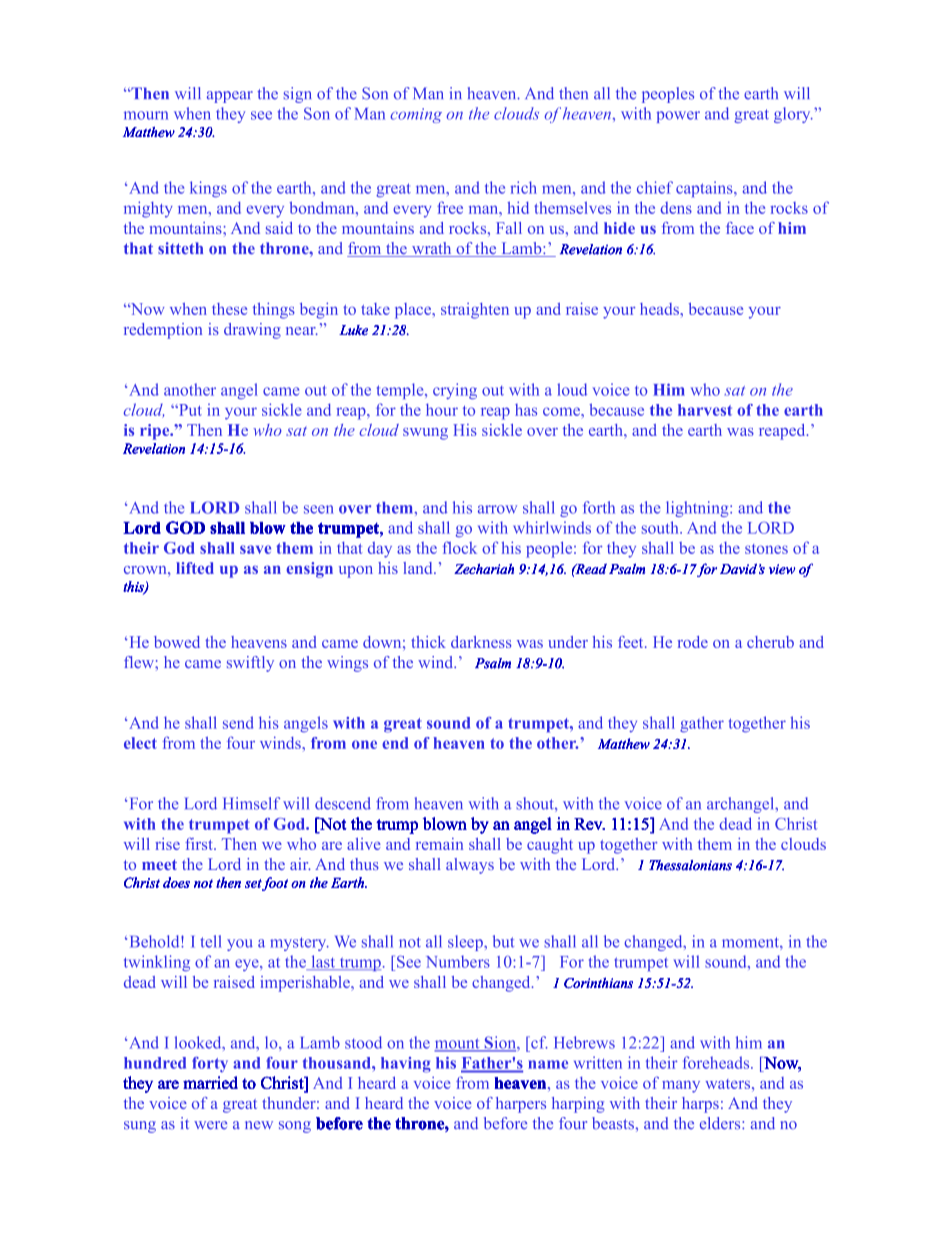 Image resolution: width=952 pixels, height=1233 pixels. What do you see at coordinates (425, 434) in the document?
I see `swung` at bounding box center [425, 434].
